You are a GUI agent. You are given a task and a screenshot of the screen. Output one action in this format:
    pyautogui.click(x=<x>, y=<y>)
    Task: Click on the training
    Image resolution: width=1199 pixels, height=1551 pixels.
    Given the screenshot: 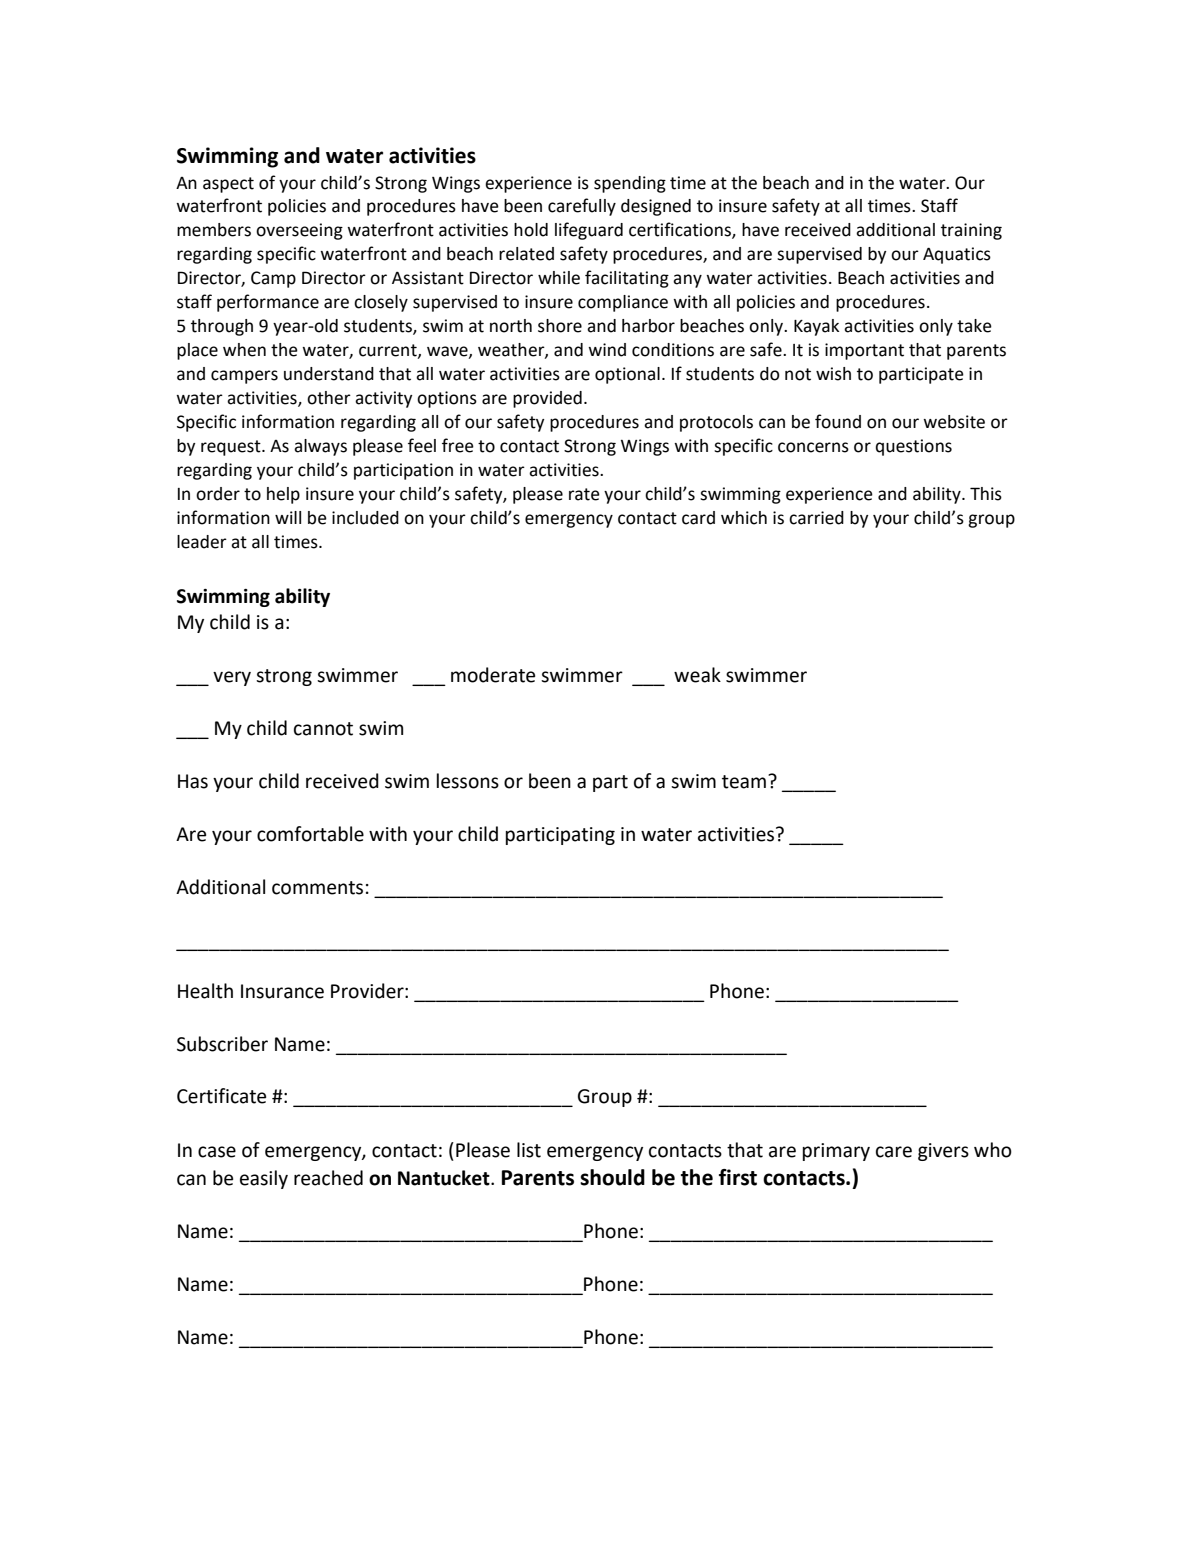 What is the action you would take?
    pyautogui.click(x=971, y=231)
